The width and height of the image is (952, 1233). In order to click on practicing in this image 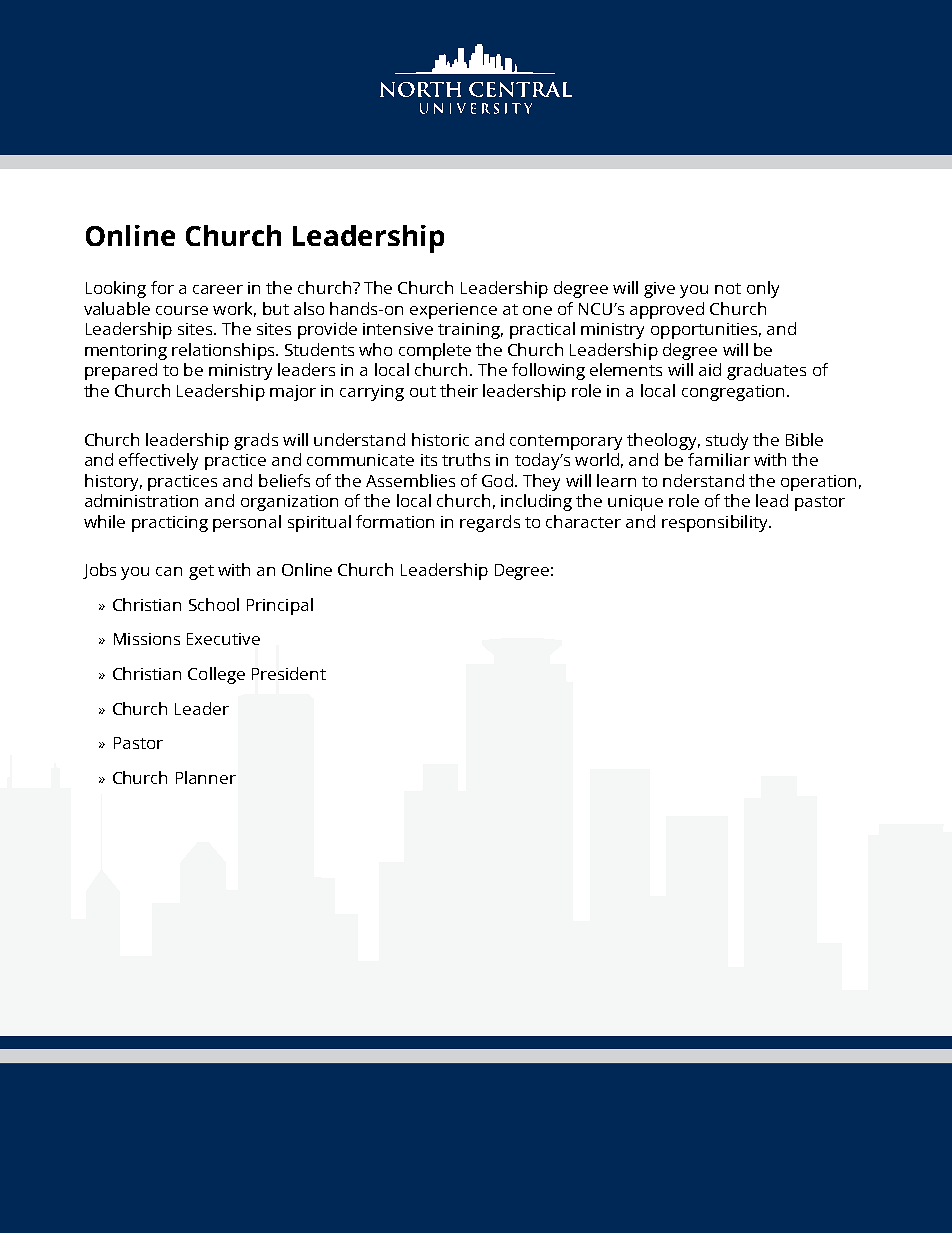, I will do `click(170, 524)`.
